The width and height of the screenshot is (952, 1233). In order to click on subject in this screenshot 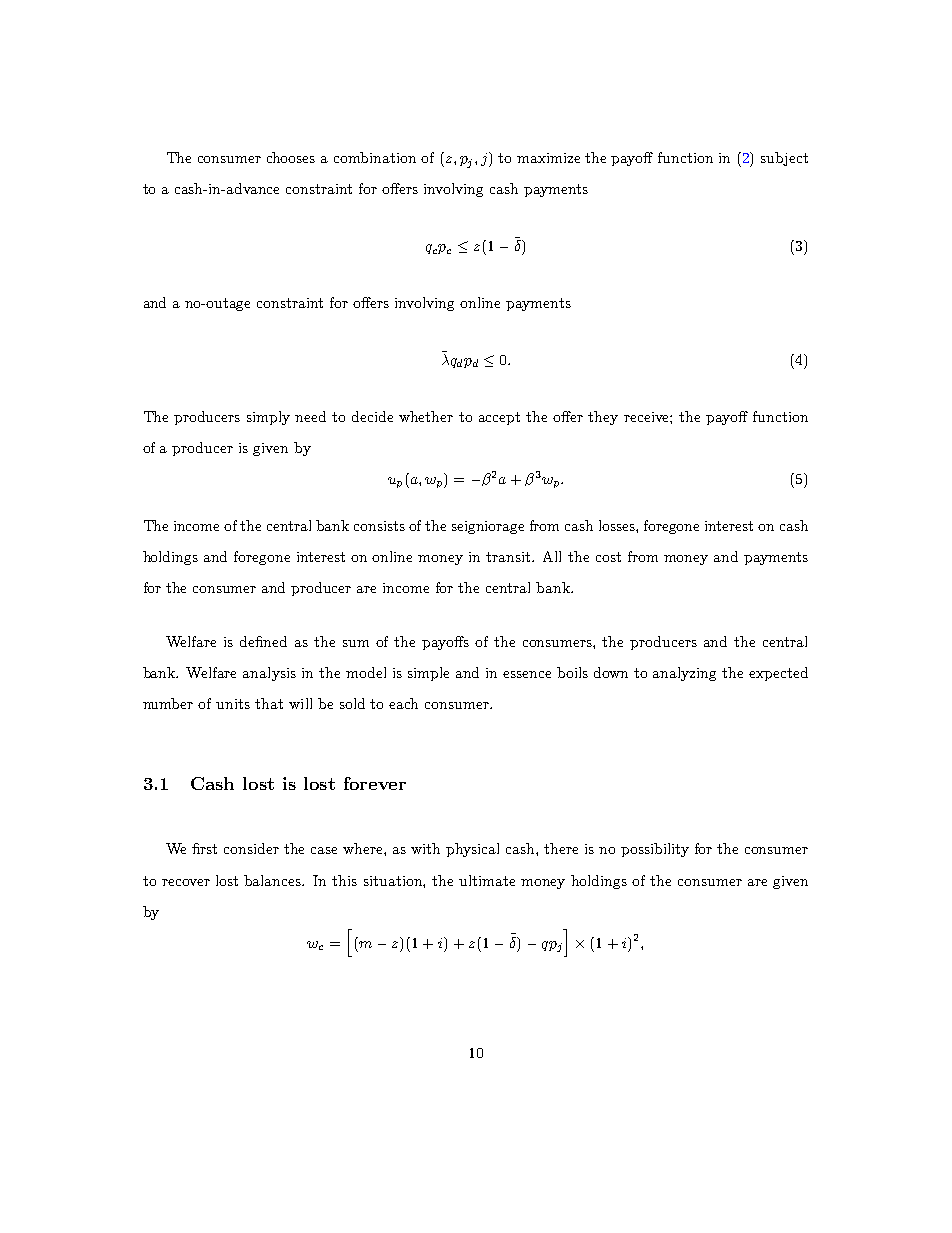, I will do `click(784, 159)`.
